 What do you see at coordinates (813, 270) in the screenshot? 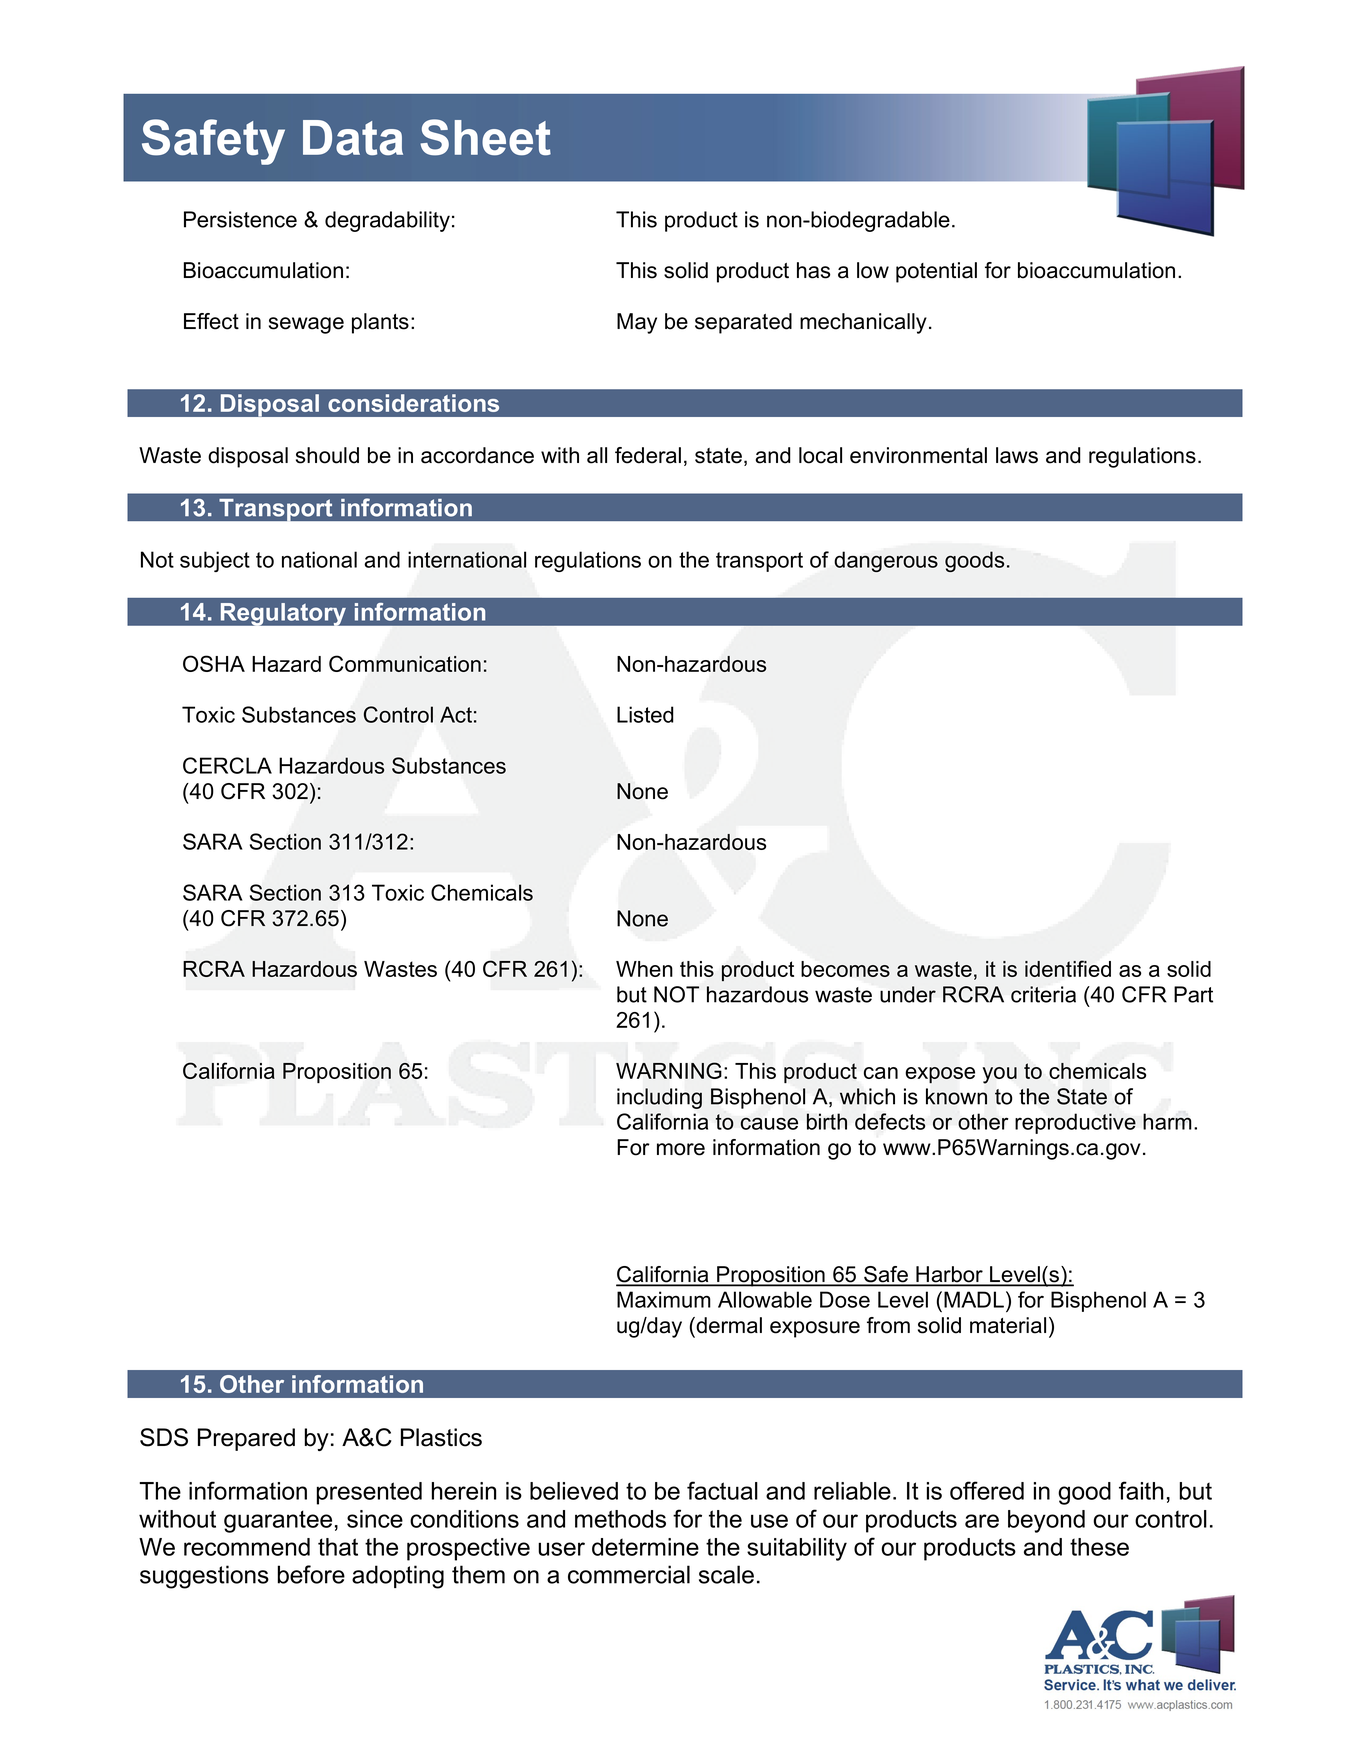
I see `has` at bounding box center [813, 270].
